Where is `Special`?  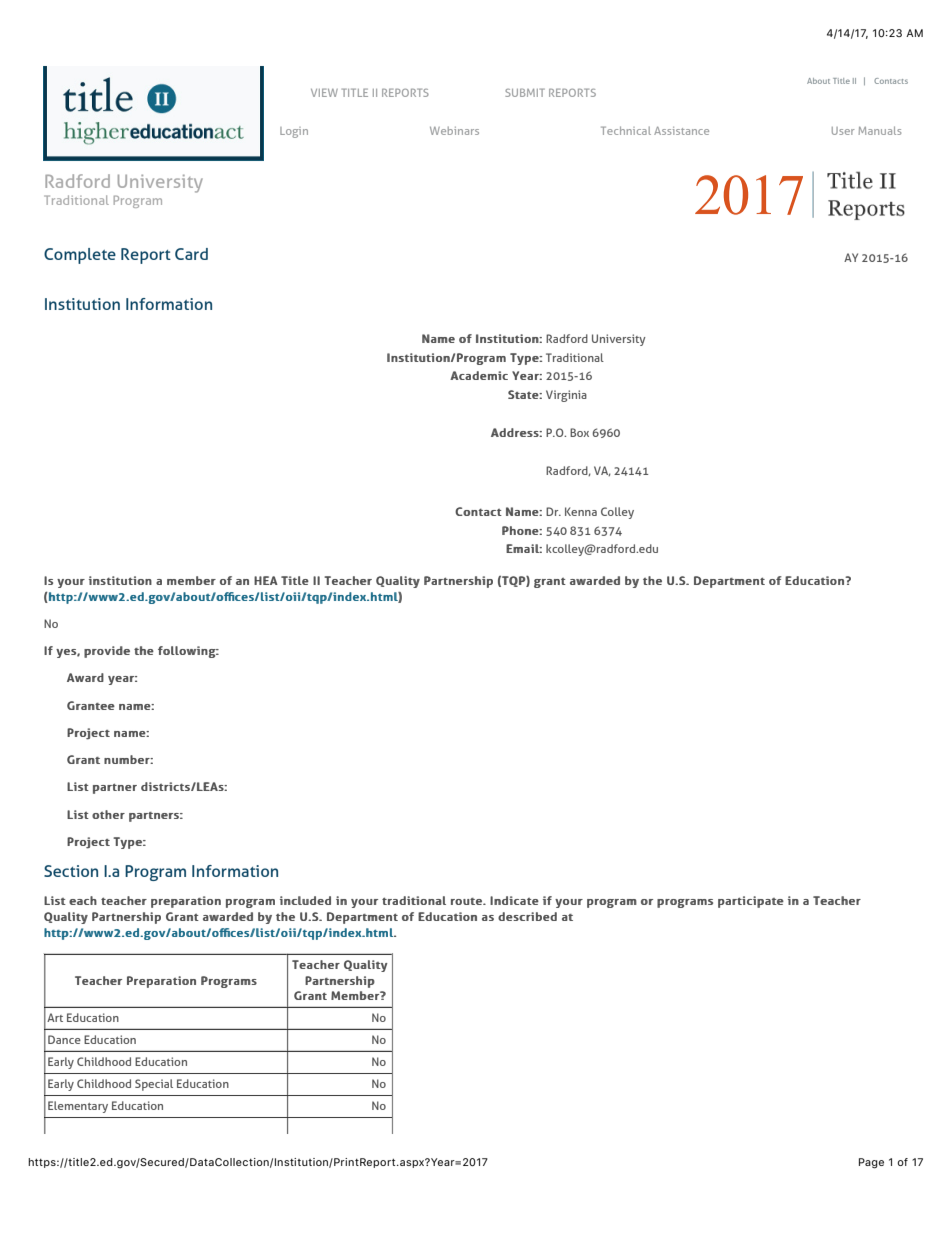
Special is located at coordinates (154, 1085).
